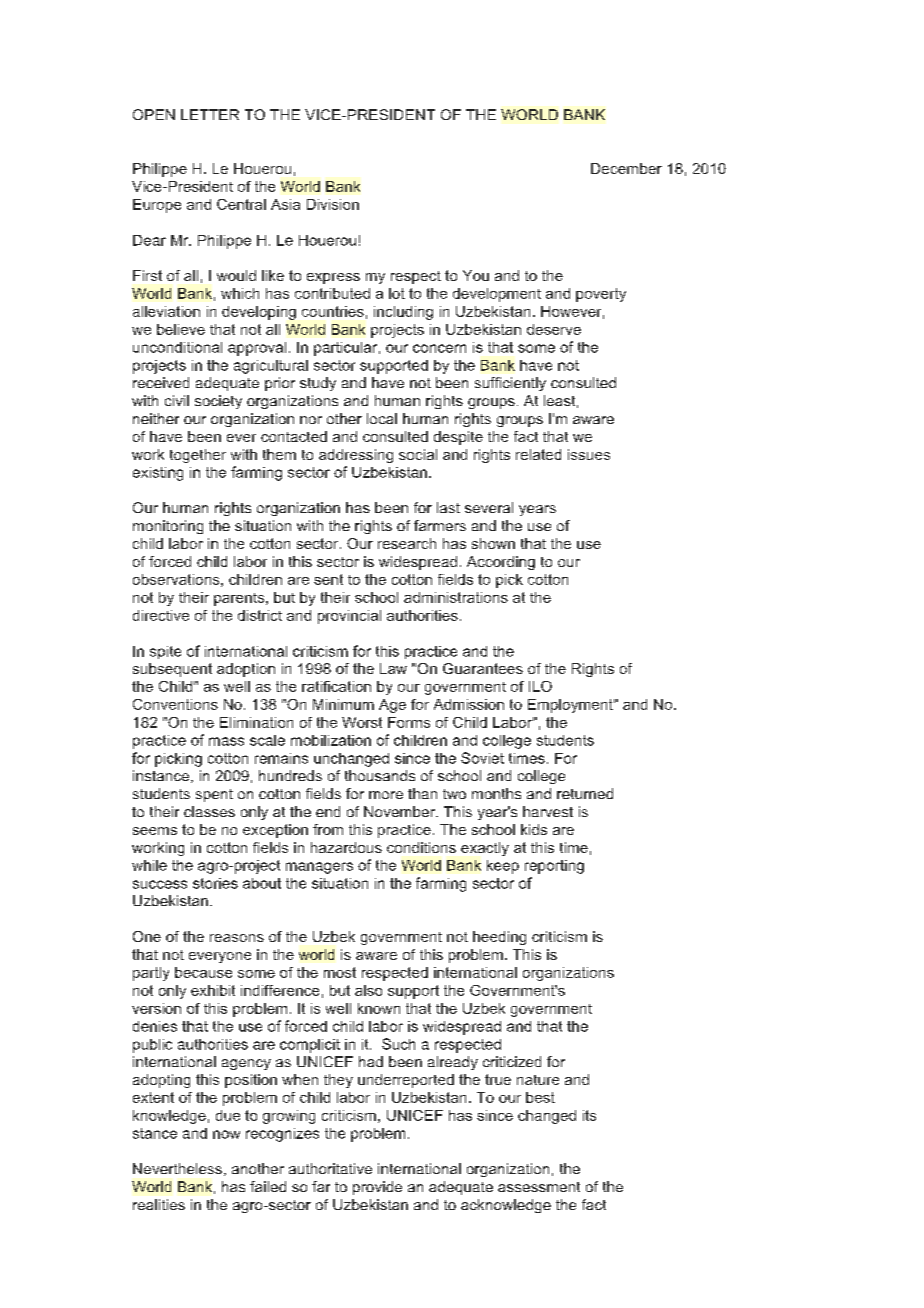 The image size is (924, 1308). What do you see at coordinates (626, 168) in the image?
I see `December` at bounding box center [626, 168].
